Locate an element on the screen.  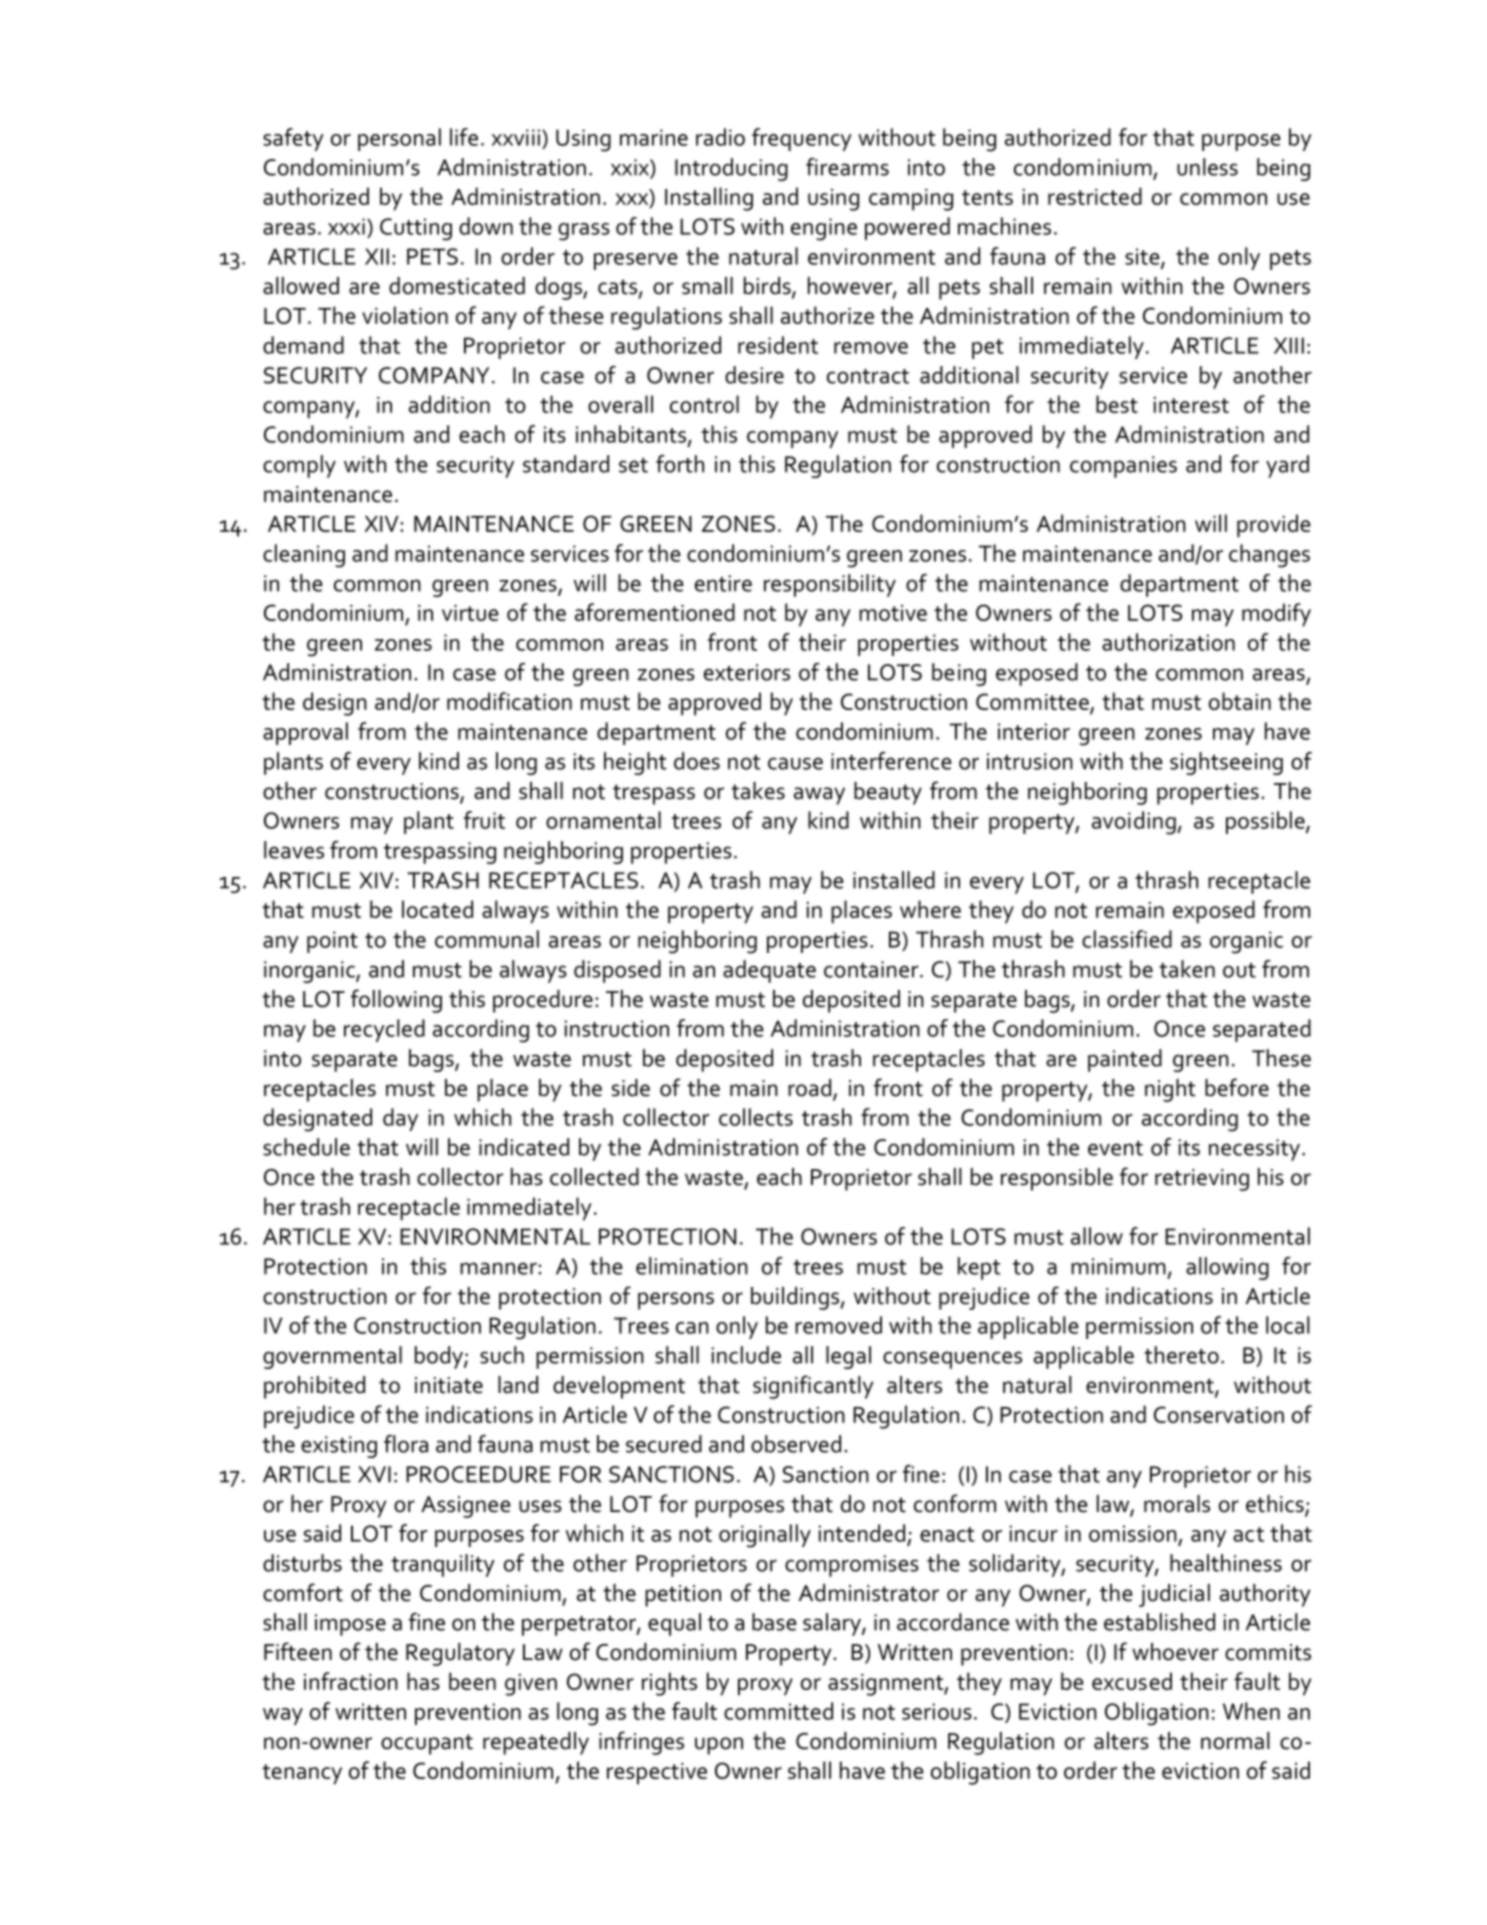
comply is located at coordinates (299, 466).
